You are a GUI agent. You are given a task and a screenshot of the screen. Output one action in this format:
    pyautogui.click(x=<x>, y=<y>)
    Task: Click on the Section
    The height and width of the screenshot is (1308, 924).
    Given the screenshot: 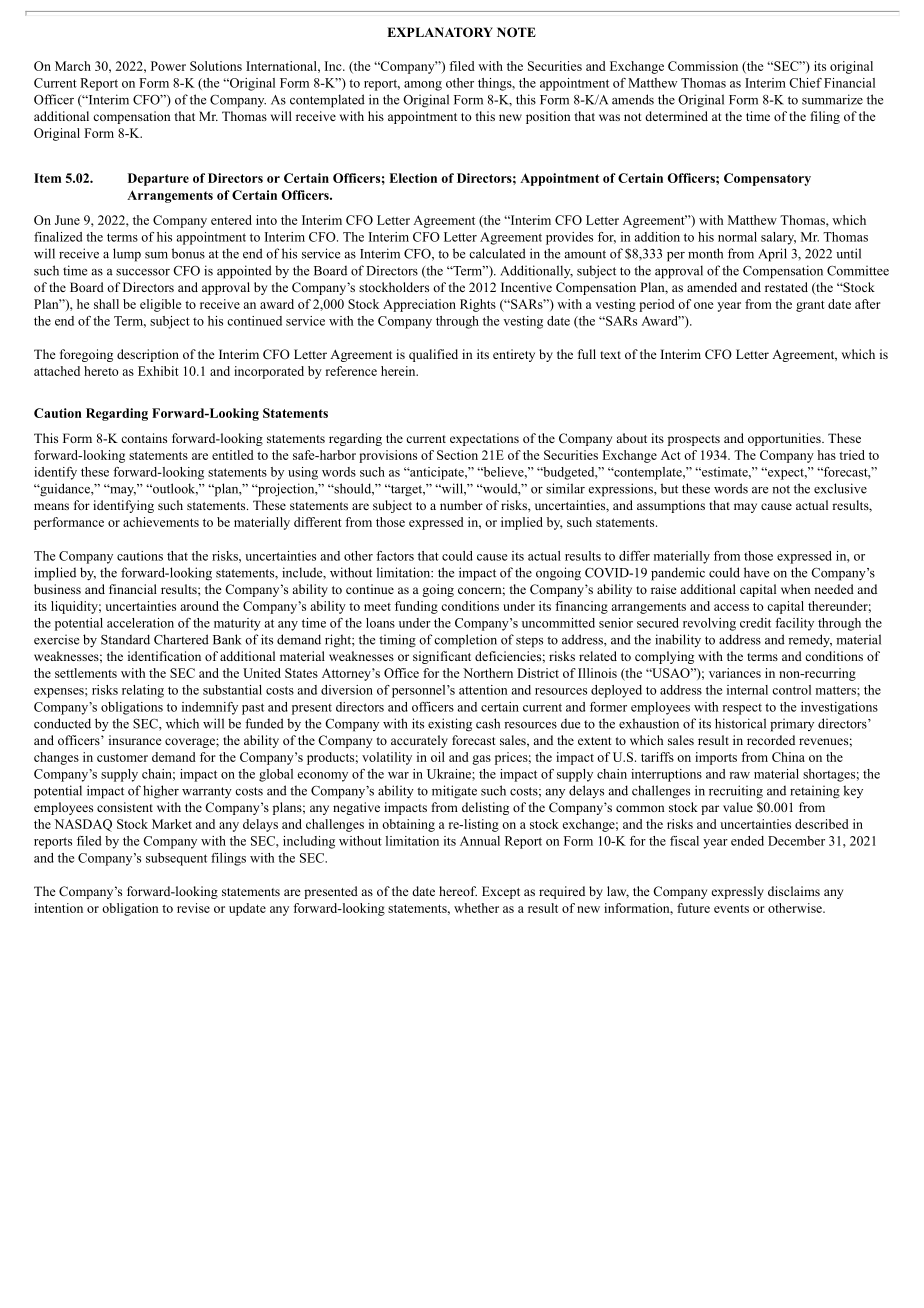 What is the action you would take?
    pyautogui.click(x=457, y=455)
